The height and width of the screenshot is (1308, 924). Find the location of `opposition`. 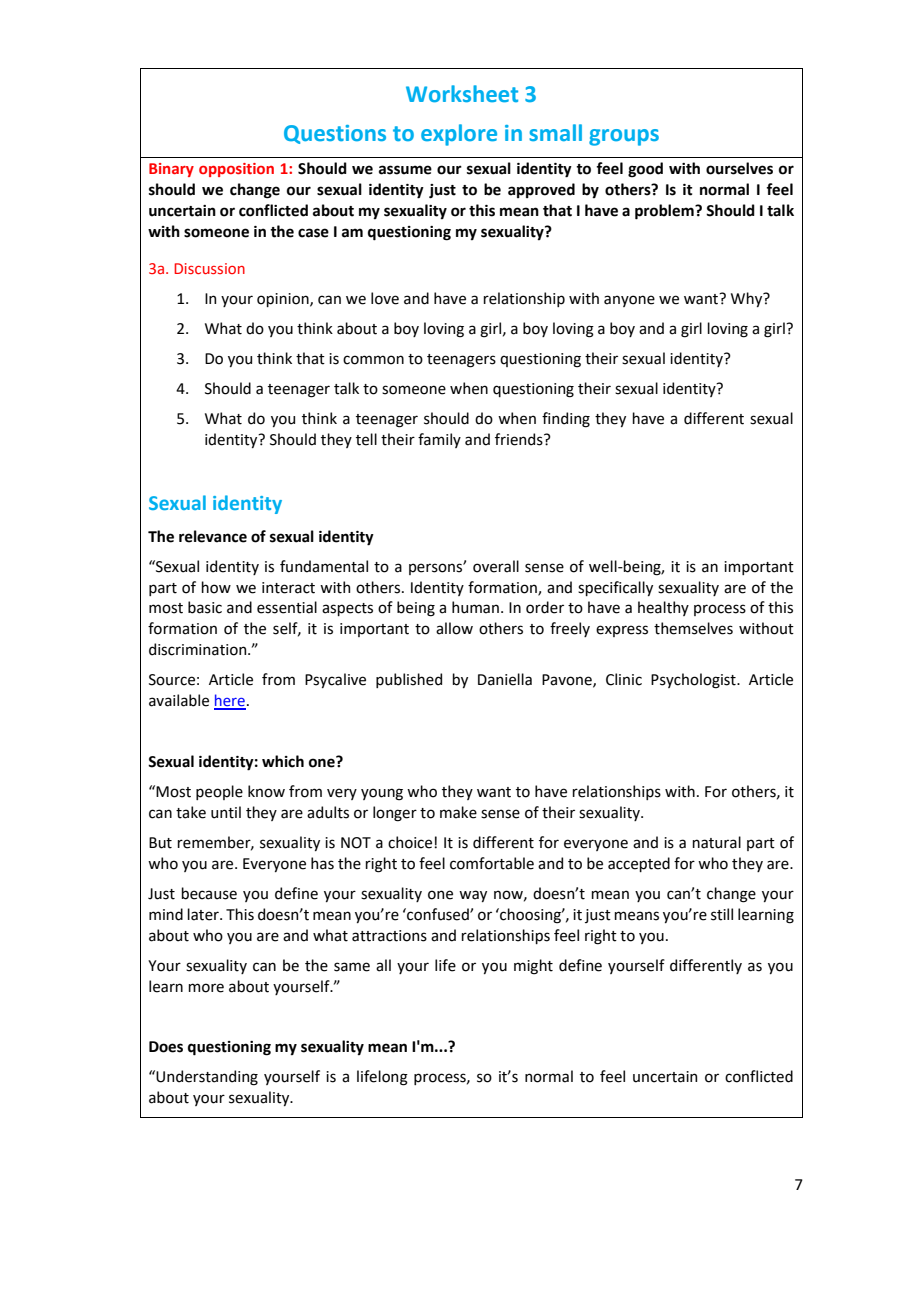

opposition is located at coordinates (236, 170).
